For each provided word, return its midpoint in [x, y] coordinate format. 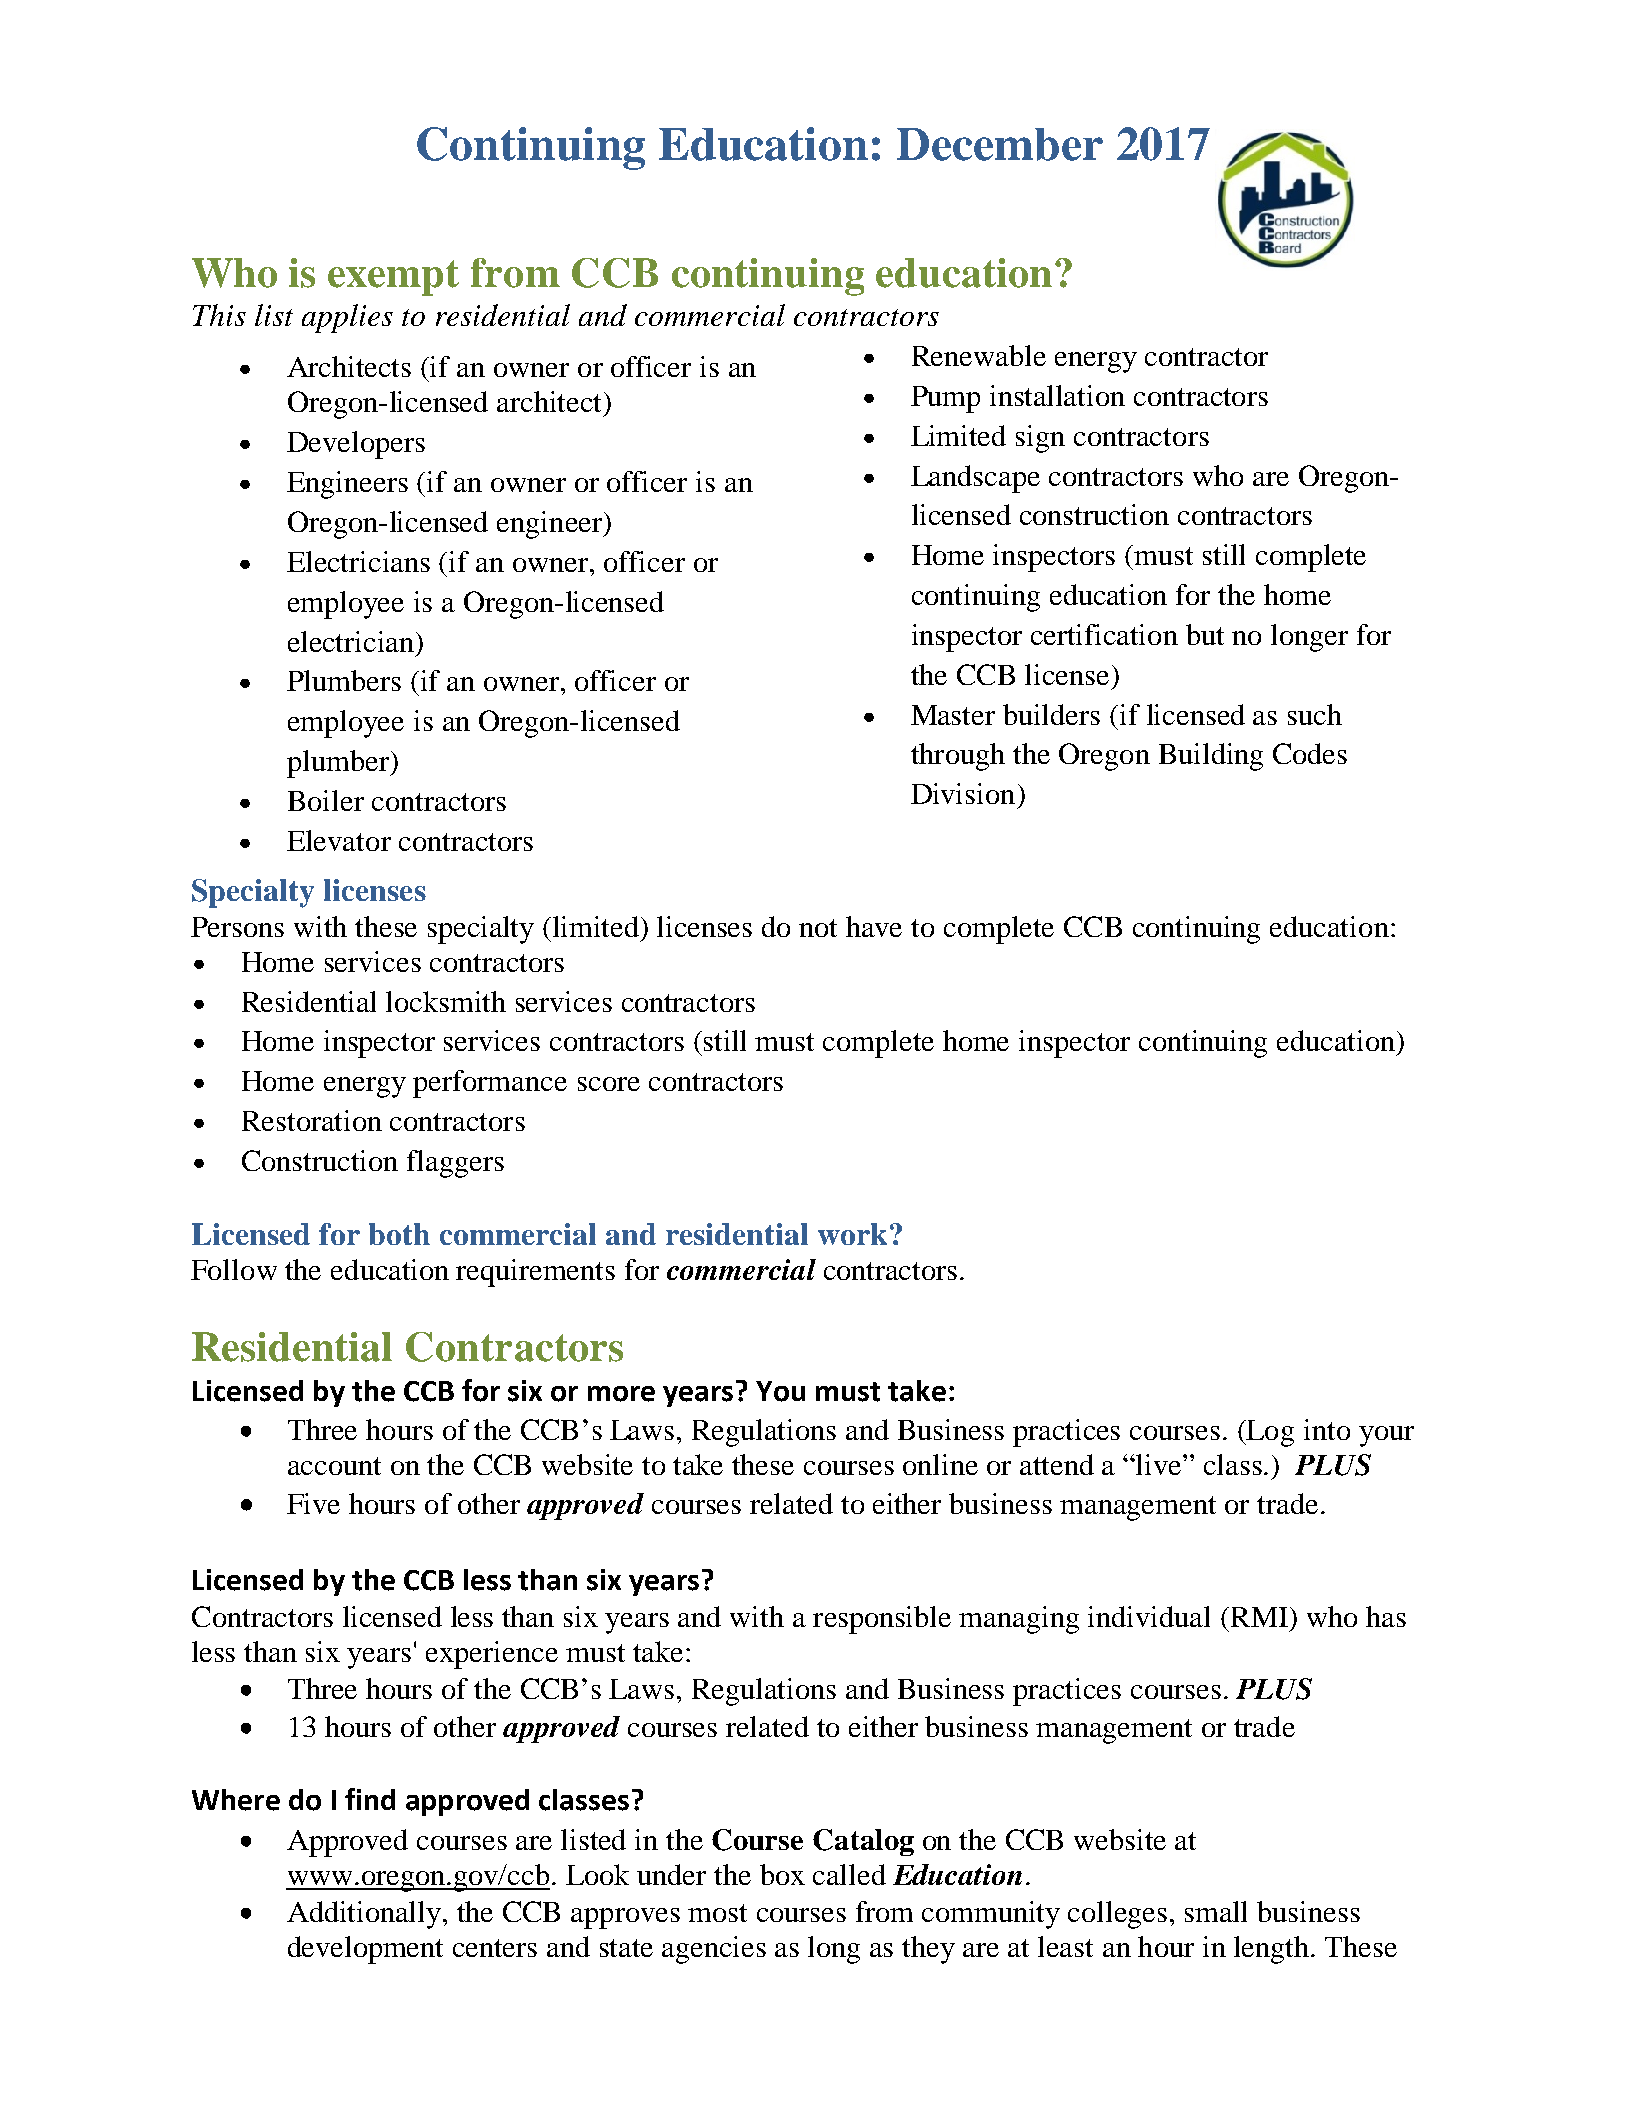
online [940, 1464]
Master [953, 715]
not [818, 928]
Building [1211, 757]
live [1159, 1464]
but [1205, 634]
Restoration [312, 1120]
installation [1057, 395]
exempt [393, 278]
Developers [356, 445]
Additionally [365, 1915]
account [334, 1466]
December [1000, 144]
